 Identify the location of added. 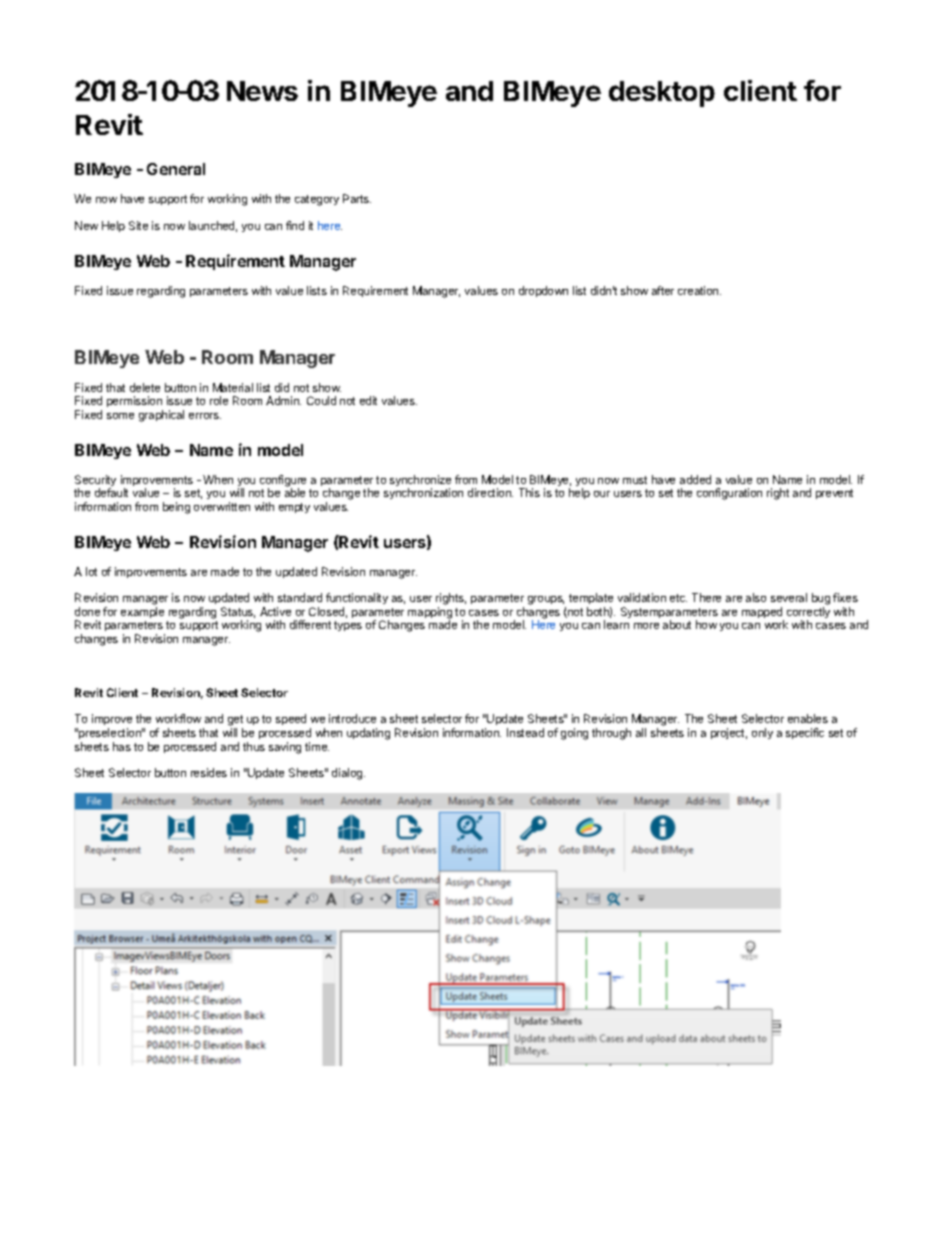
(695, 479).
